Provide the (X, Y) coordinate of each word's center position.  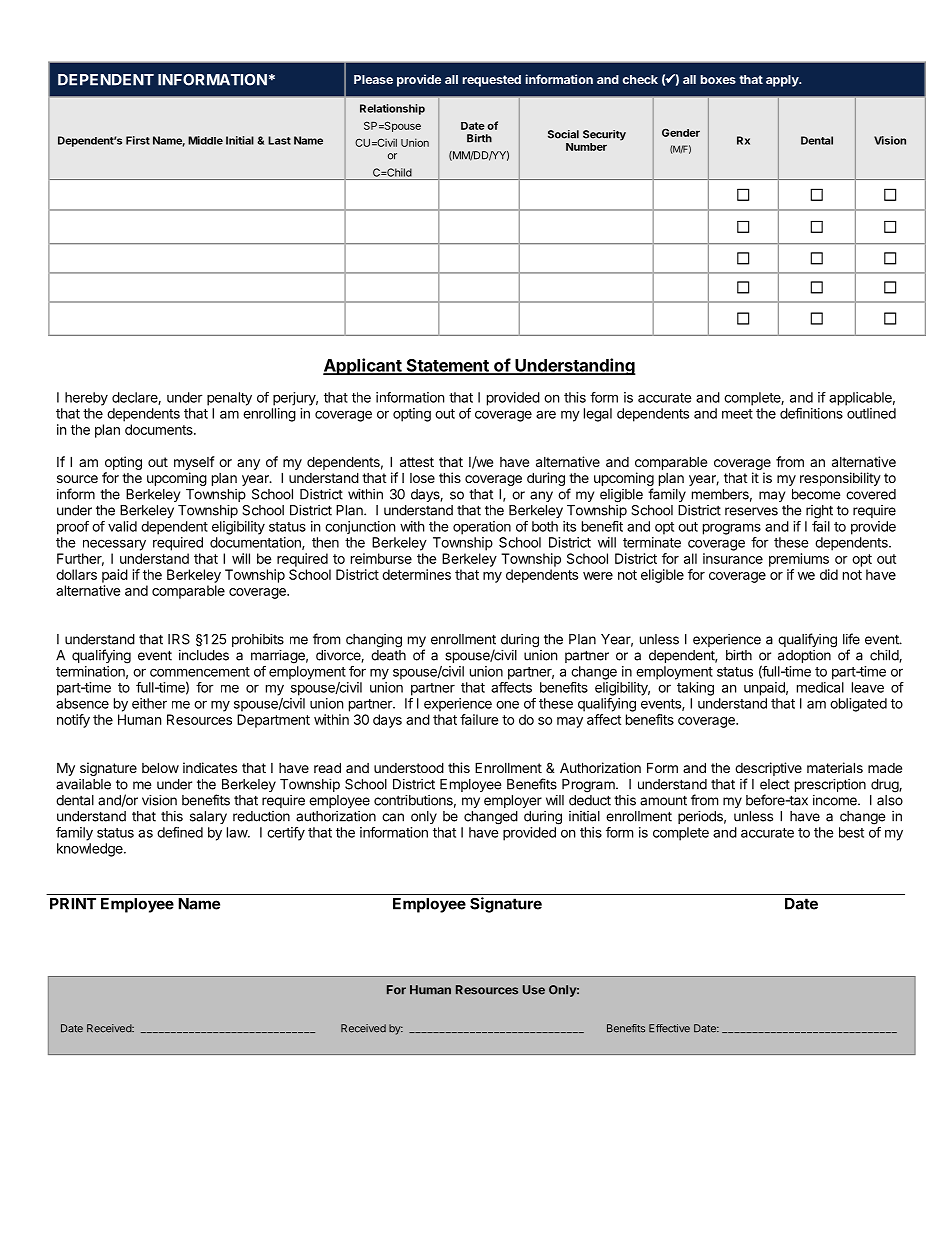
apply (783, 81)
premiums (799, 560)
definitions (811, 413)
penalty (229, 399)
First (138, 140)
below (160, 767)
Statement (447, 366)
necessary (114, 545)
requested (492, 81)
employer (513, 801)
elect (775, 784)
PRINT (73, 904)
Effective (669, 1028)
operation (482, 528)
